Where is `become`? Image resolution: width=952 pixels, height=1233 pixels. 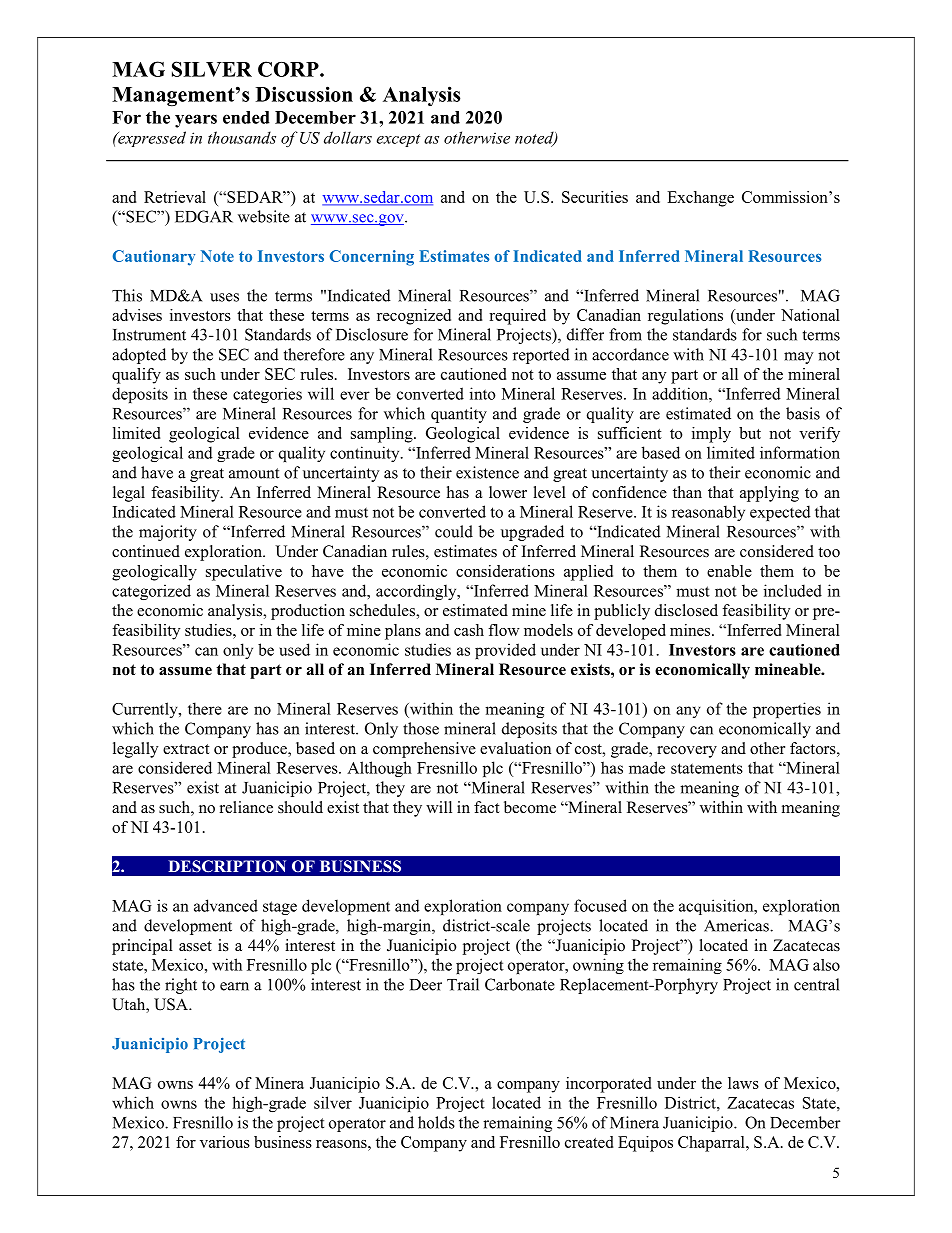
become is located at coordinates (530, 807).
